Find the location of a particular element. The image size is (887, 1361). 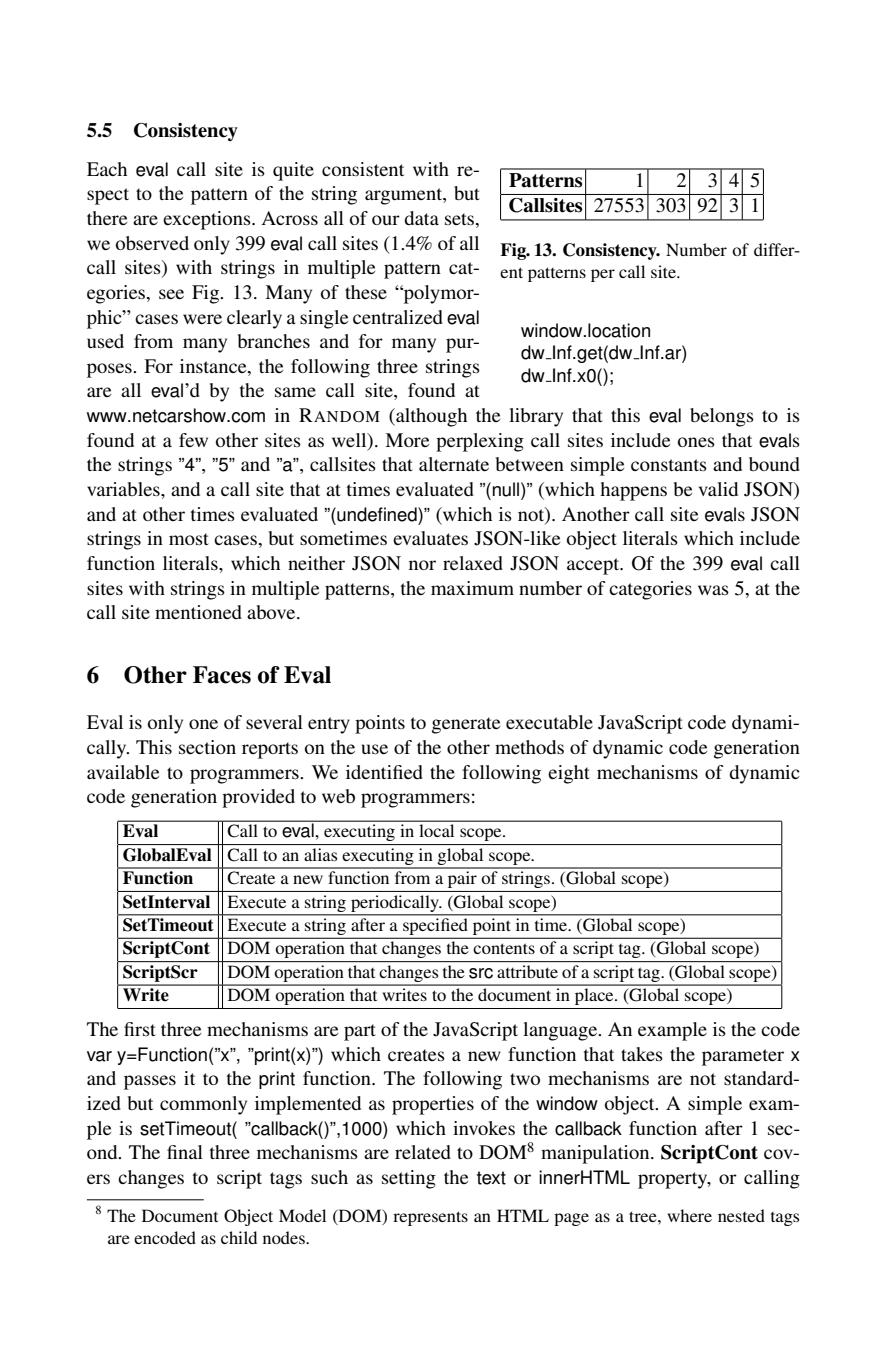

alternate is located at coordinates (454, 464).
